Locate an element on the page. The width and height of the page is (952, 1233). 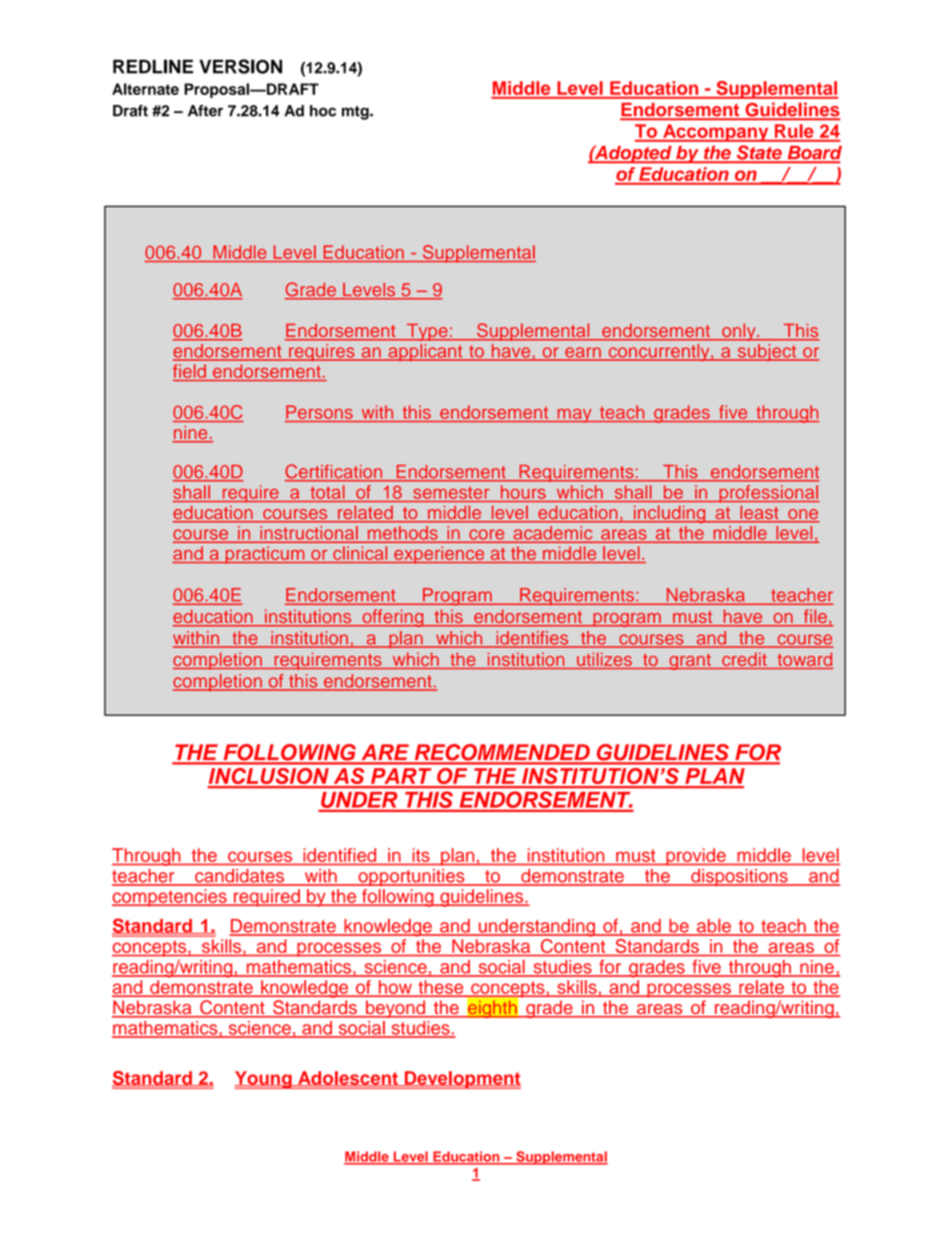
After is located at coordinates (205, 111).
